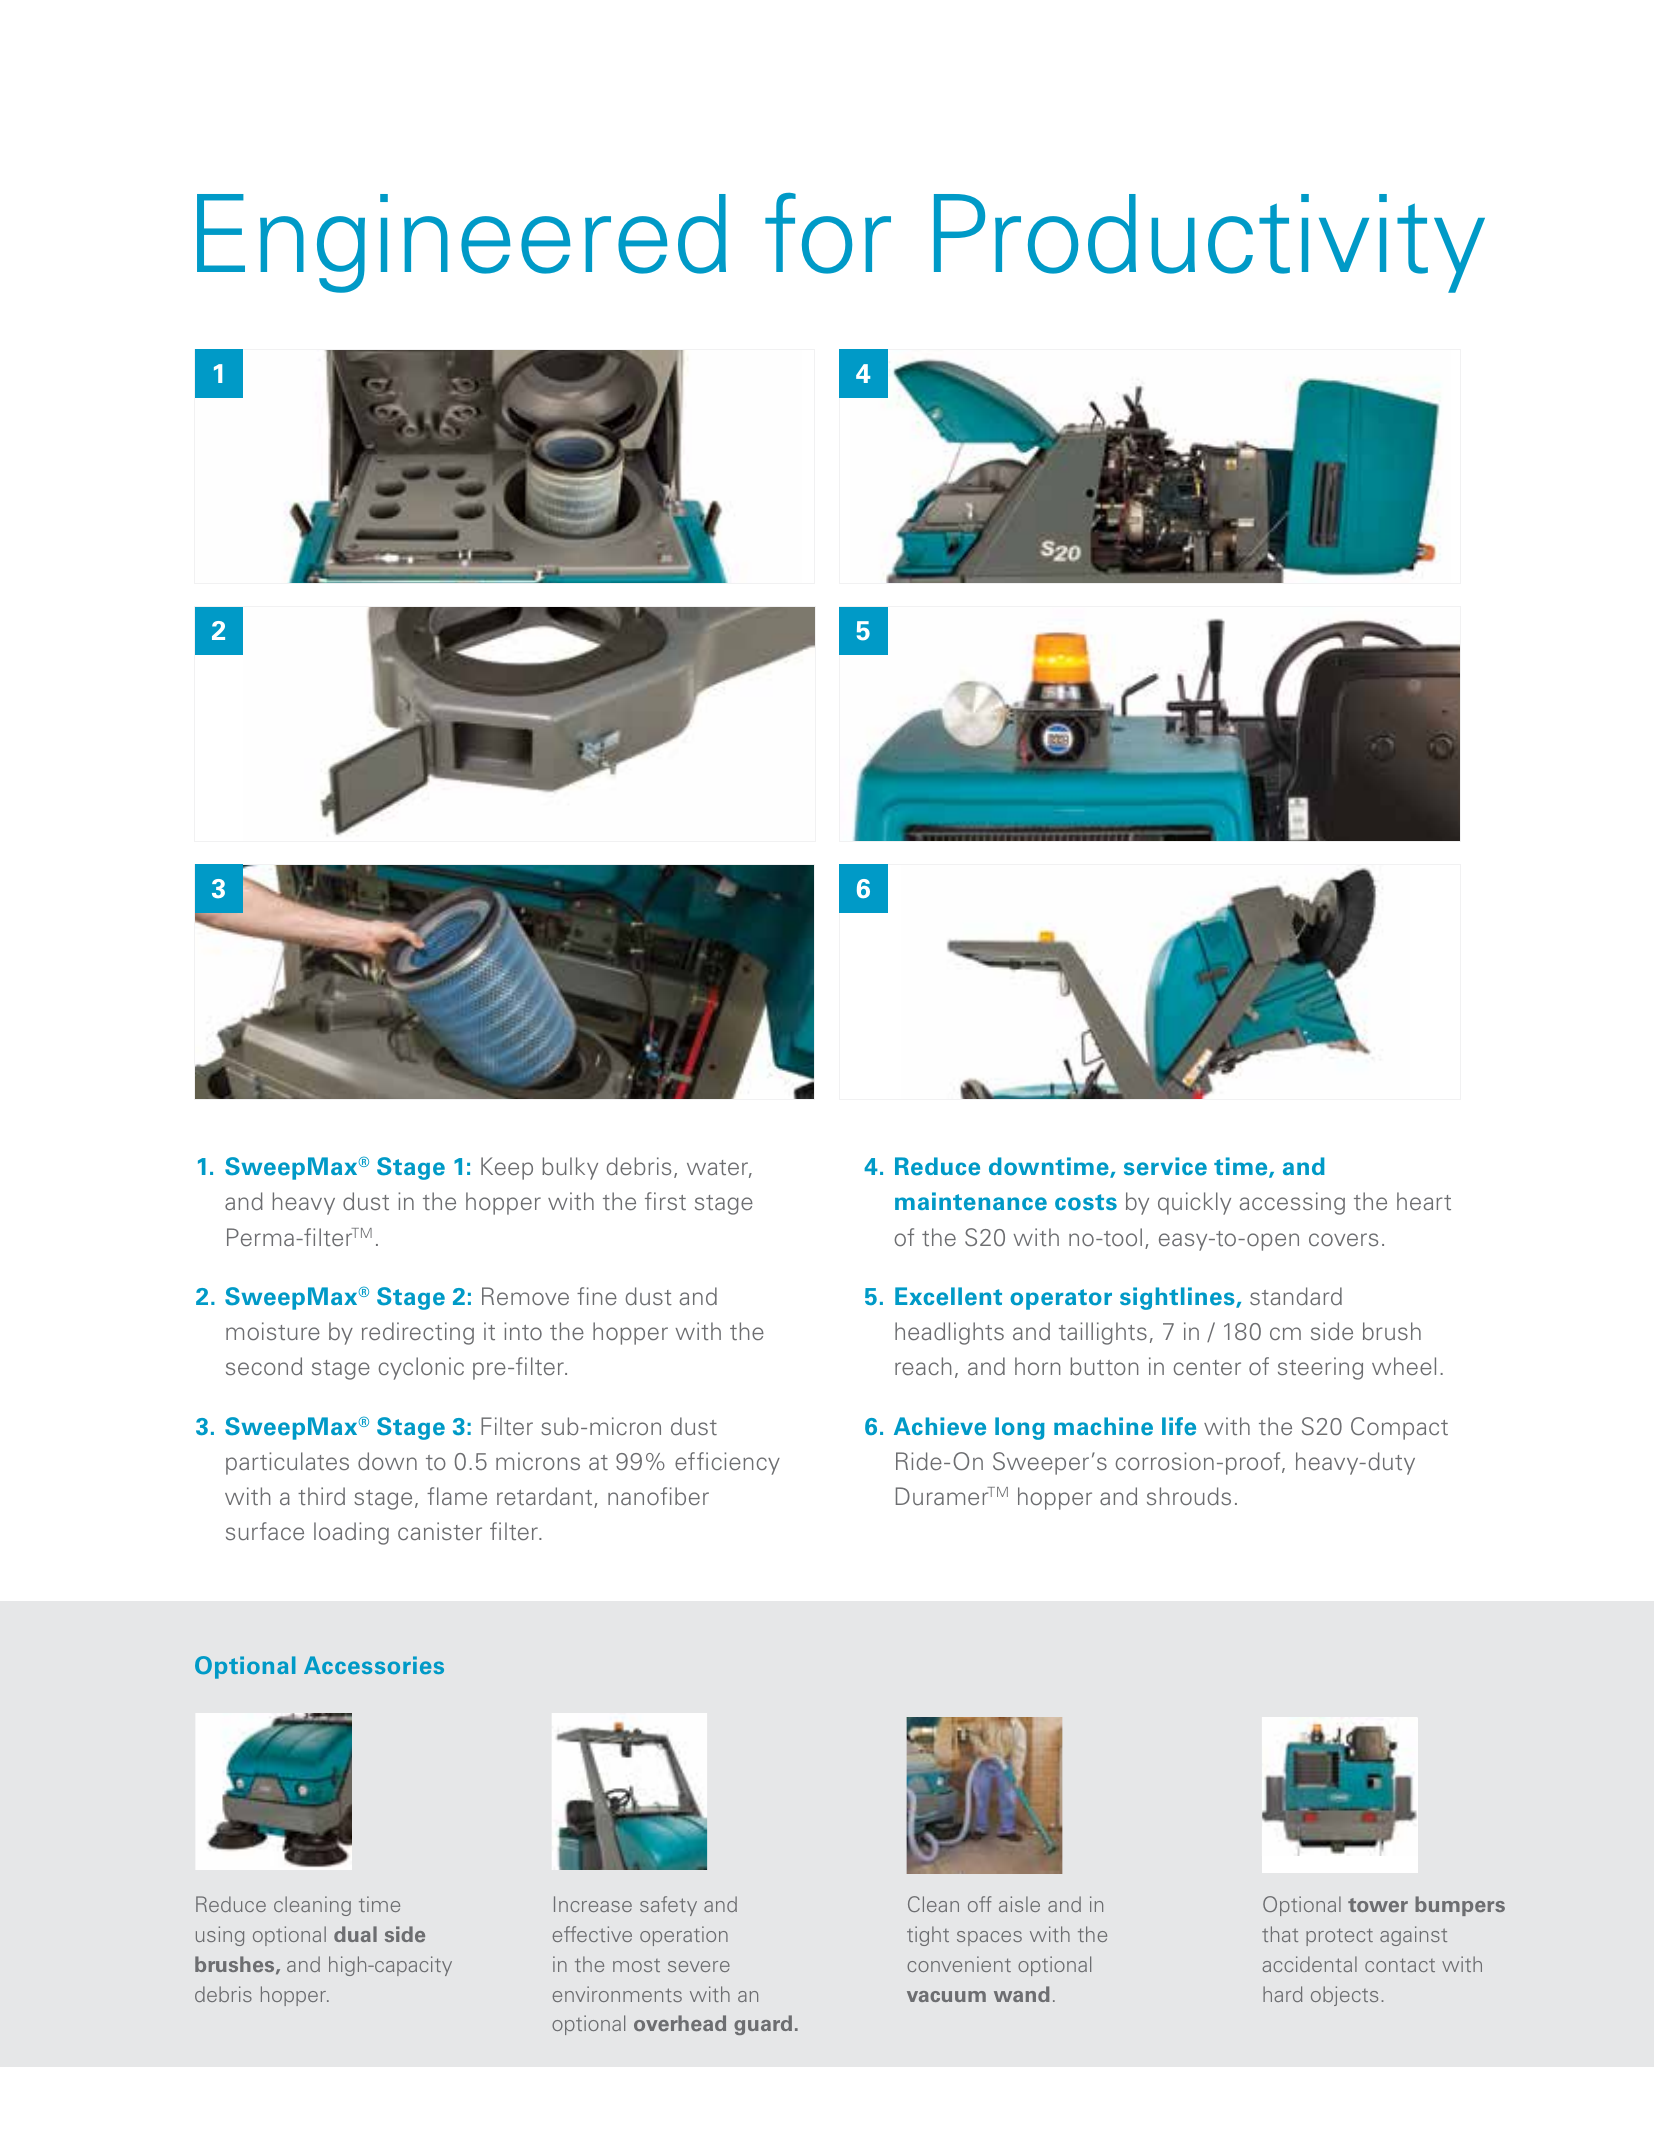 This screenshot has height=2140, width=1654. I want to click on reach, so click(923, 1366).
